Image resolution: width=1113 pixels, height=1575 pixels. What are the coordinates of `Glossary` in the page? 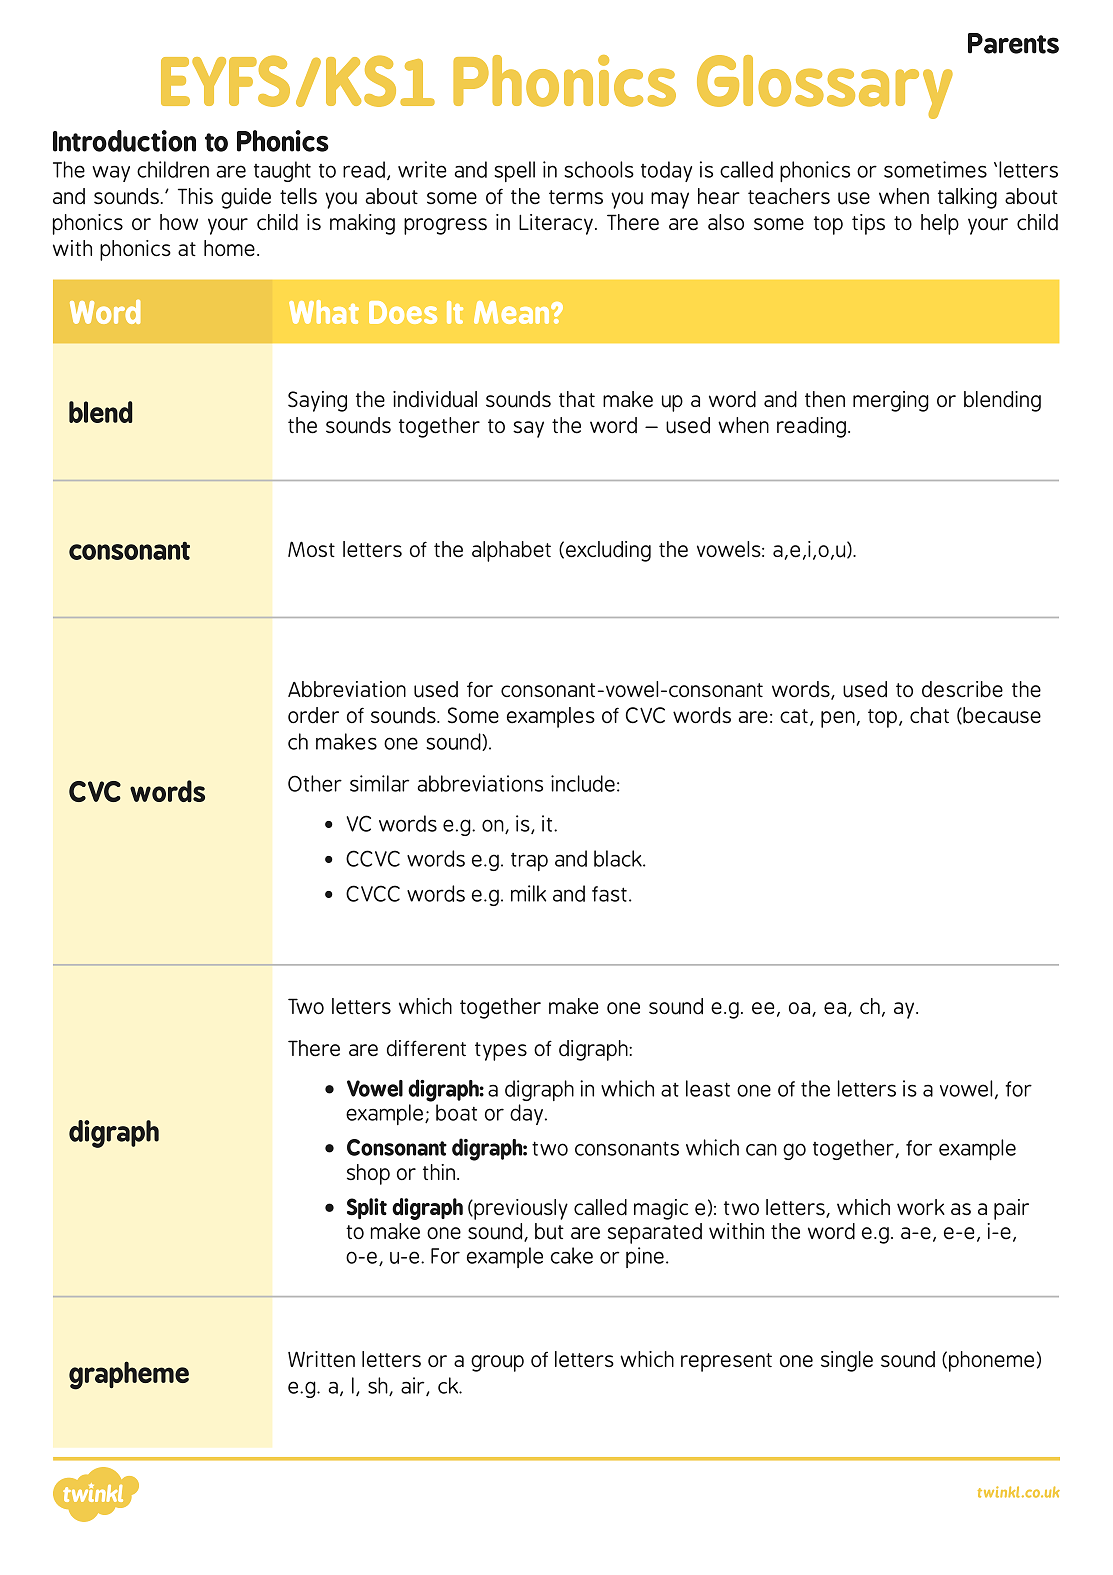 It's located at (825, 87).
